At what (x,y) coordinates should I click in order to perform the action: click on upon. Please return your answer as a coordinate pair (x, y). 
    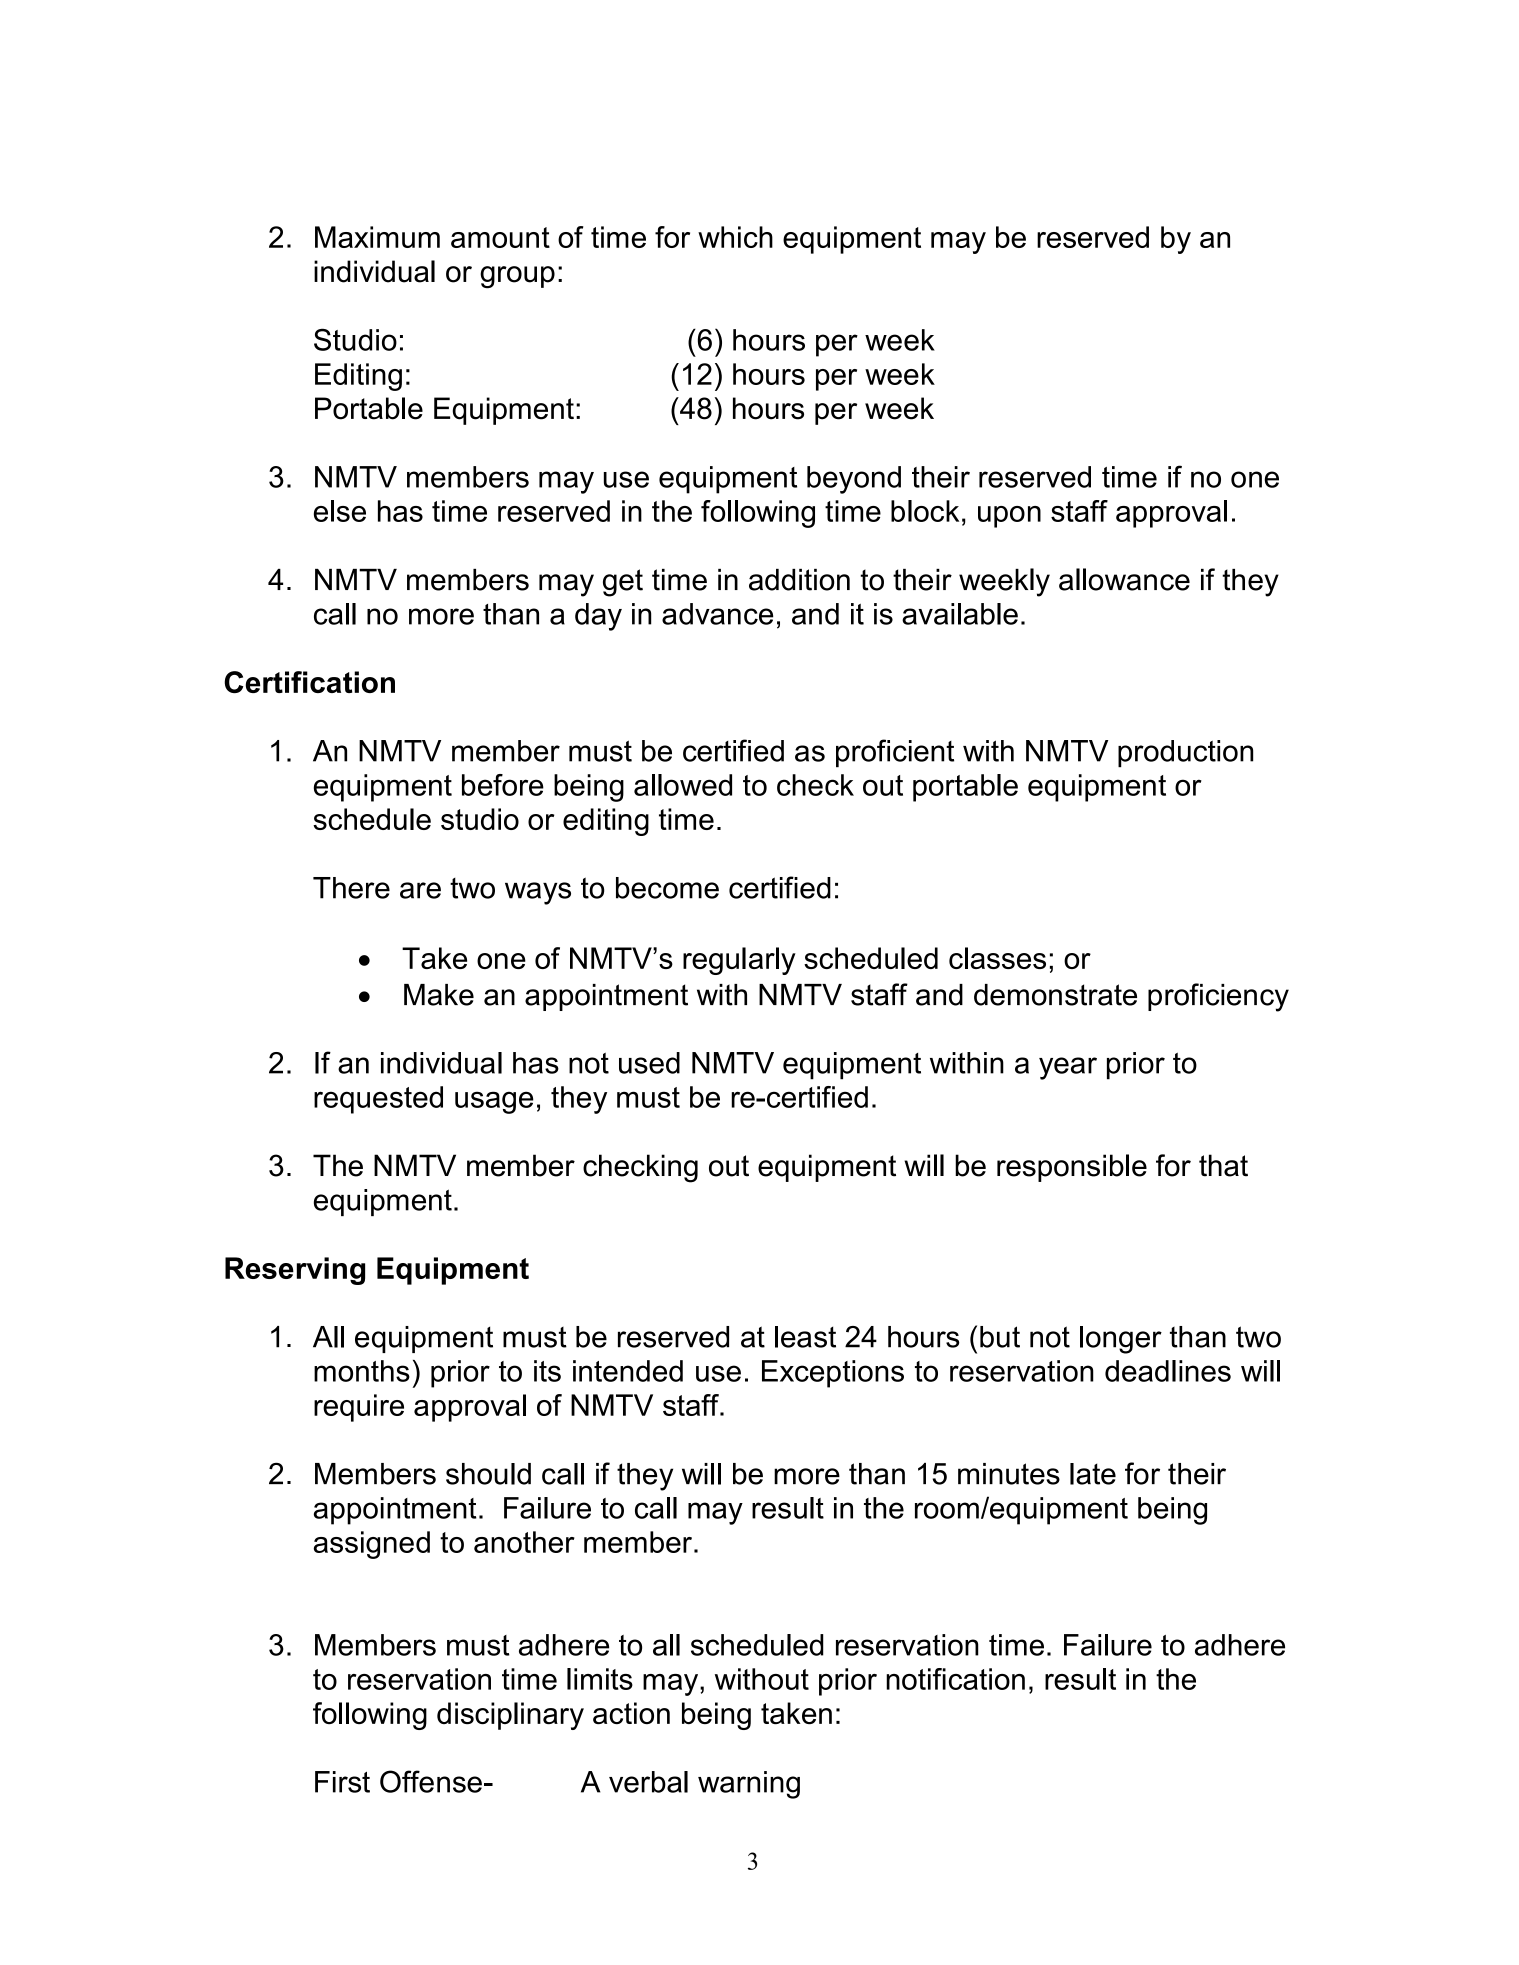
    Looking at the image, I should click on (1009, 517).
